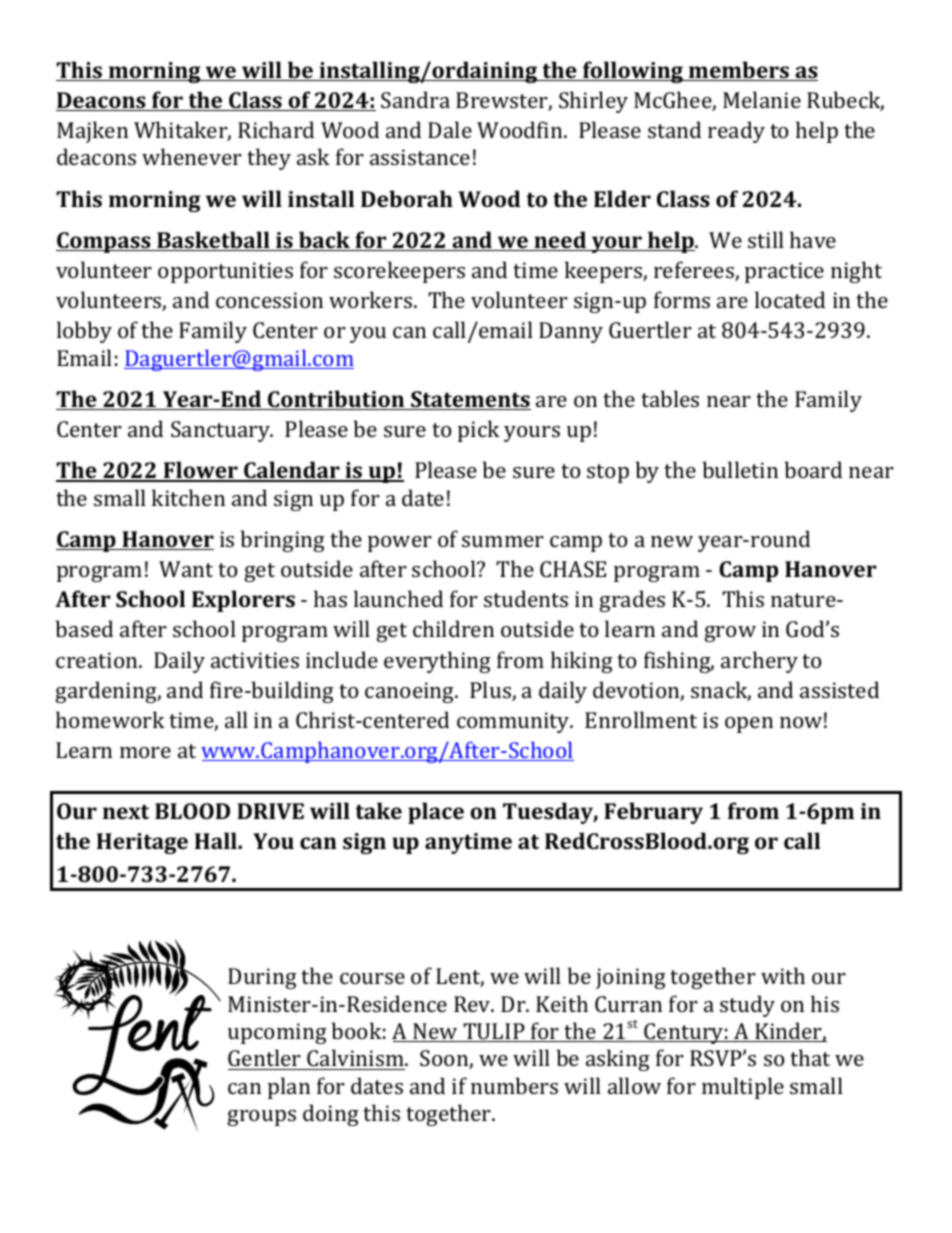 The height and width of the screenshot is (1233, 952). I want to click on Want, so click(186, 569).
